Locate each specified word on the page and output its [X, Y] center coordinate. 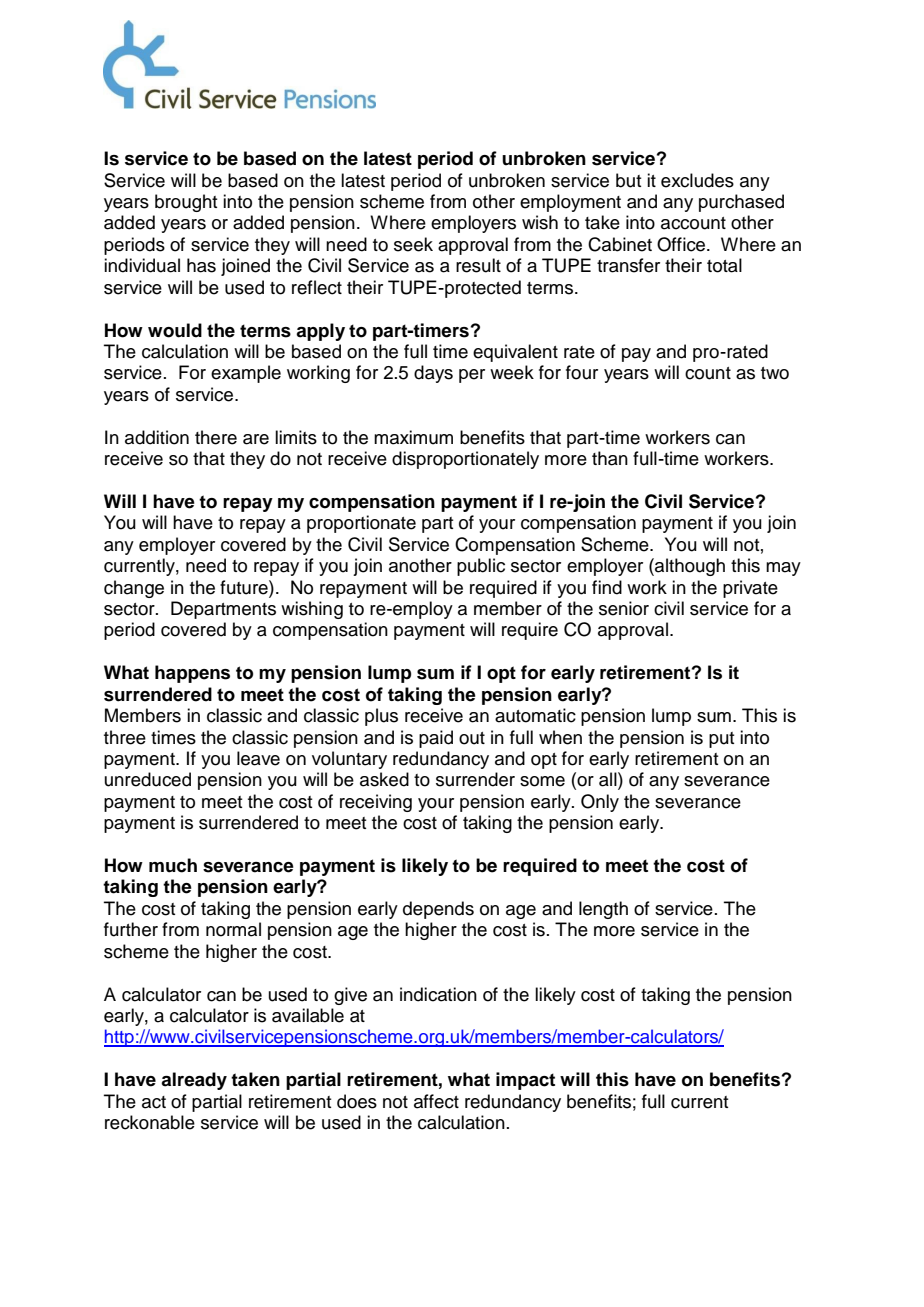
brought [186, 203]
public [481, 567]
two [775, 373]
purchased [741, 203]
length [603, 910]
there [216, 437]
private [750, 589]
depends [438, 910]
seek [413, 244]
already [194, 1081]
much [173, 865]
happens [192, 674]
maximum [413, 437]
